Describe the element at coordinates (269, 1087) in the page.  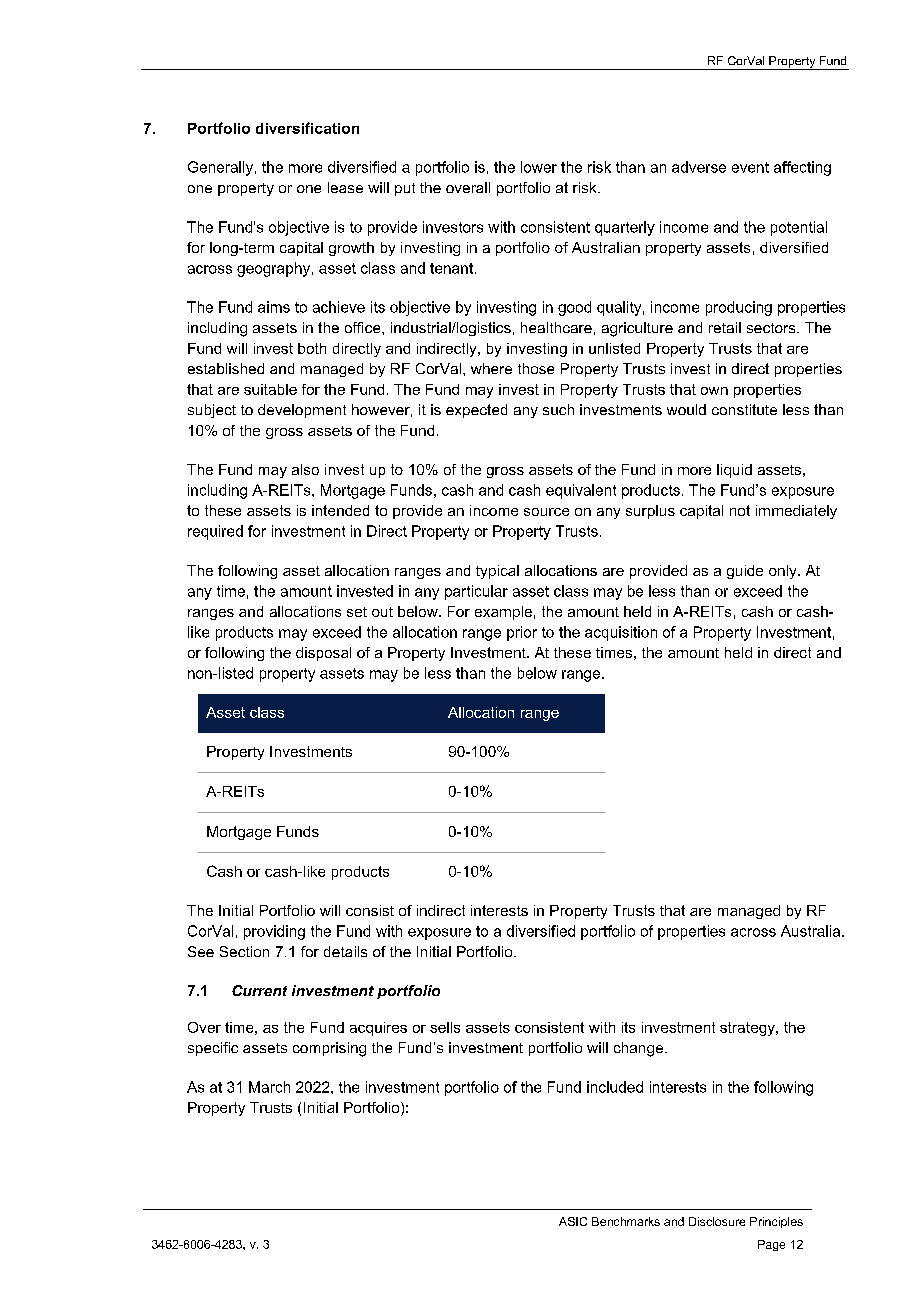
I see `March` at that location.
